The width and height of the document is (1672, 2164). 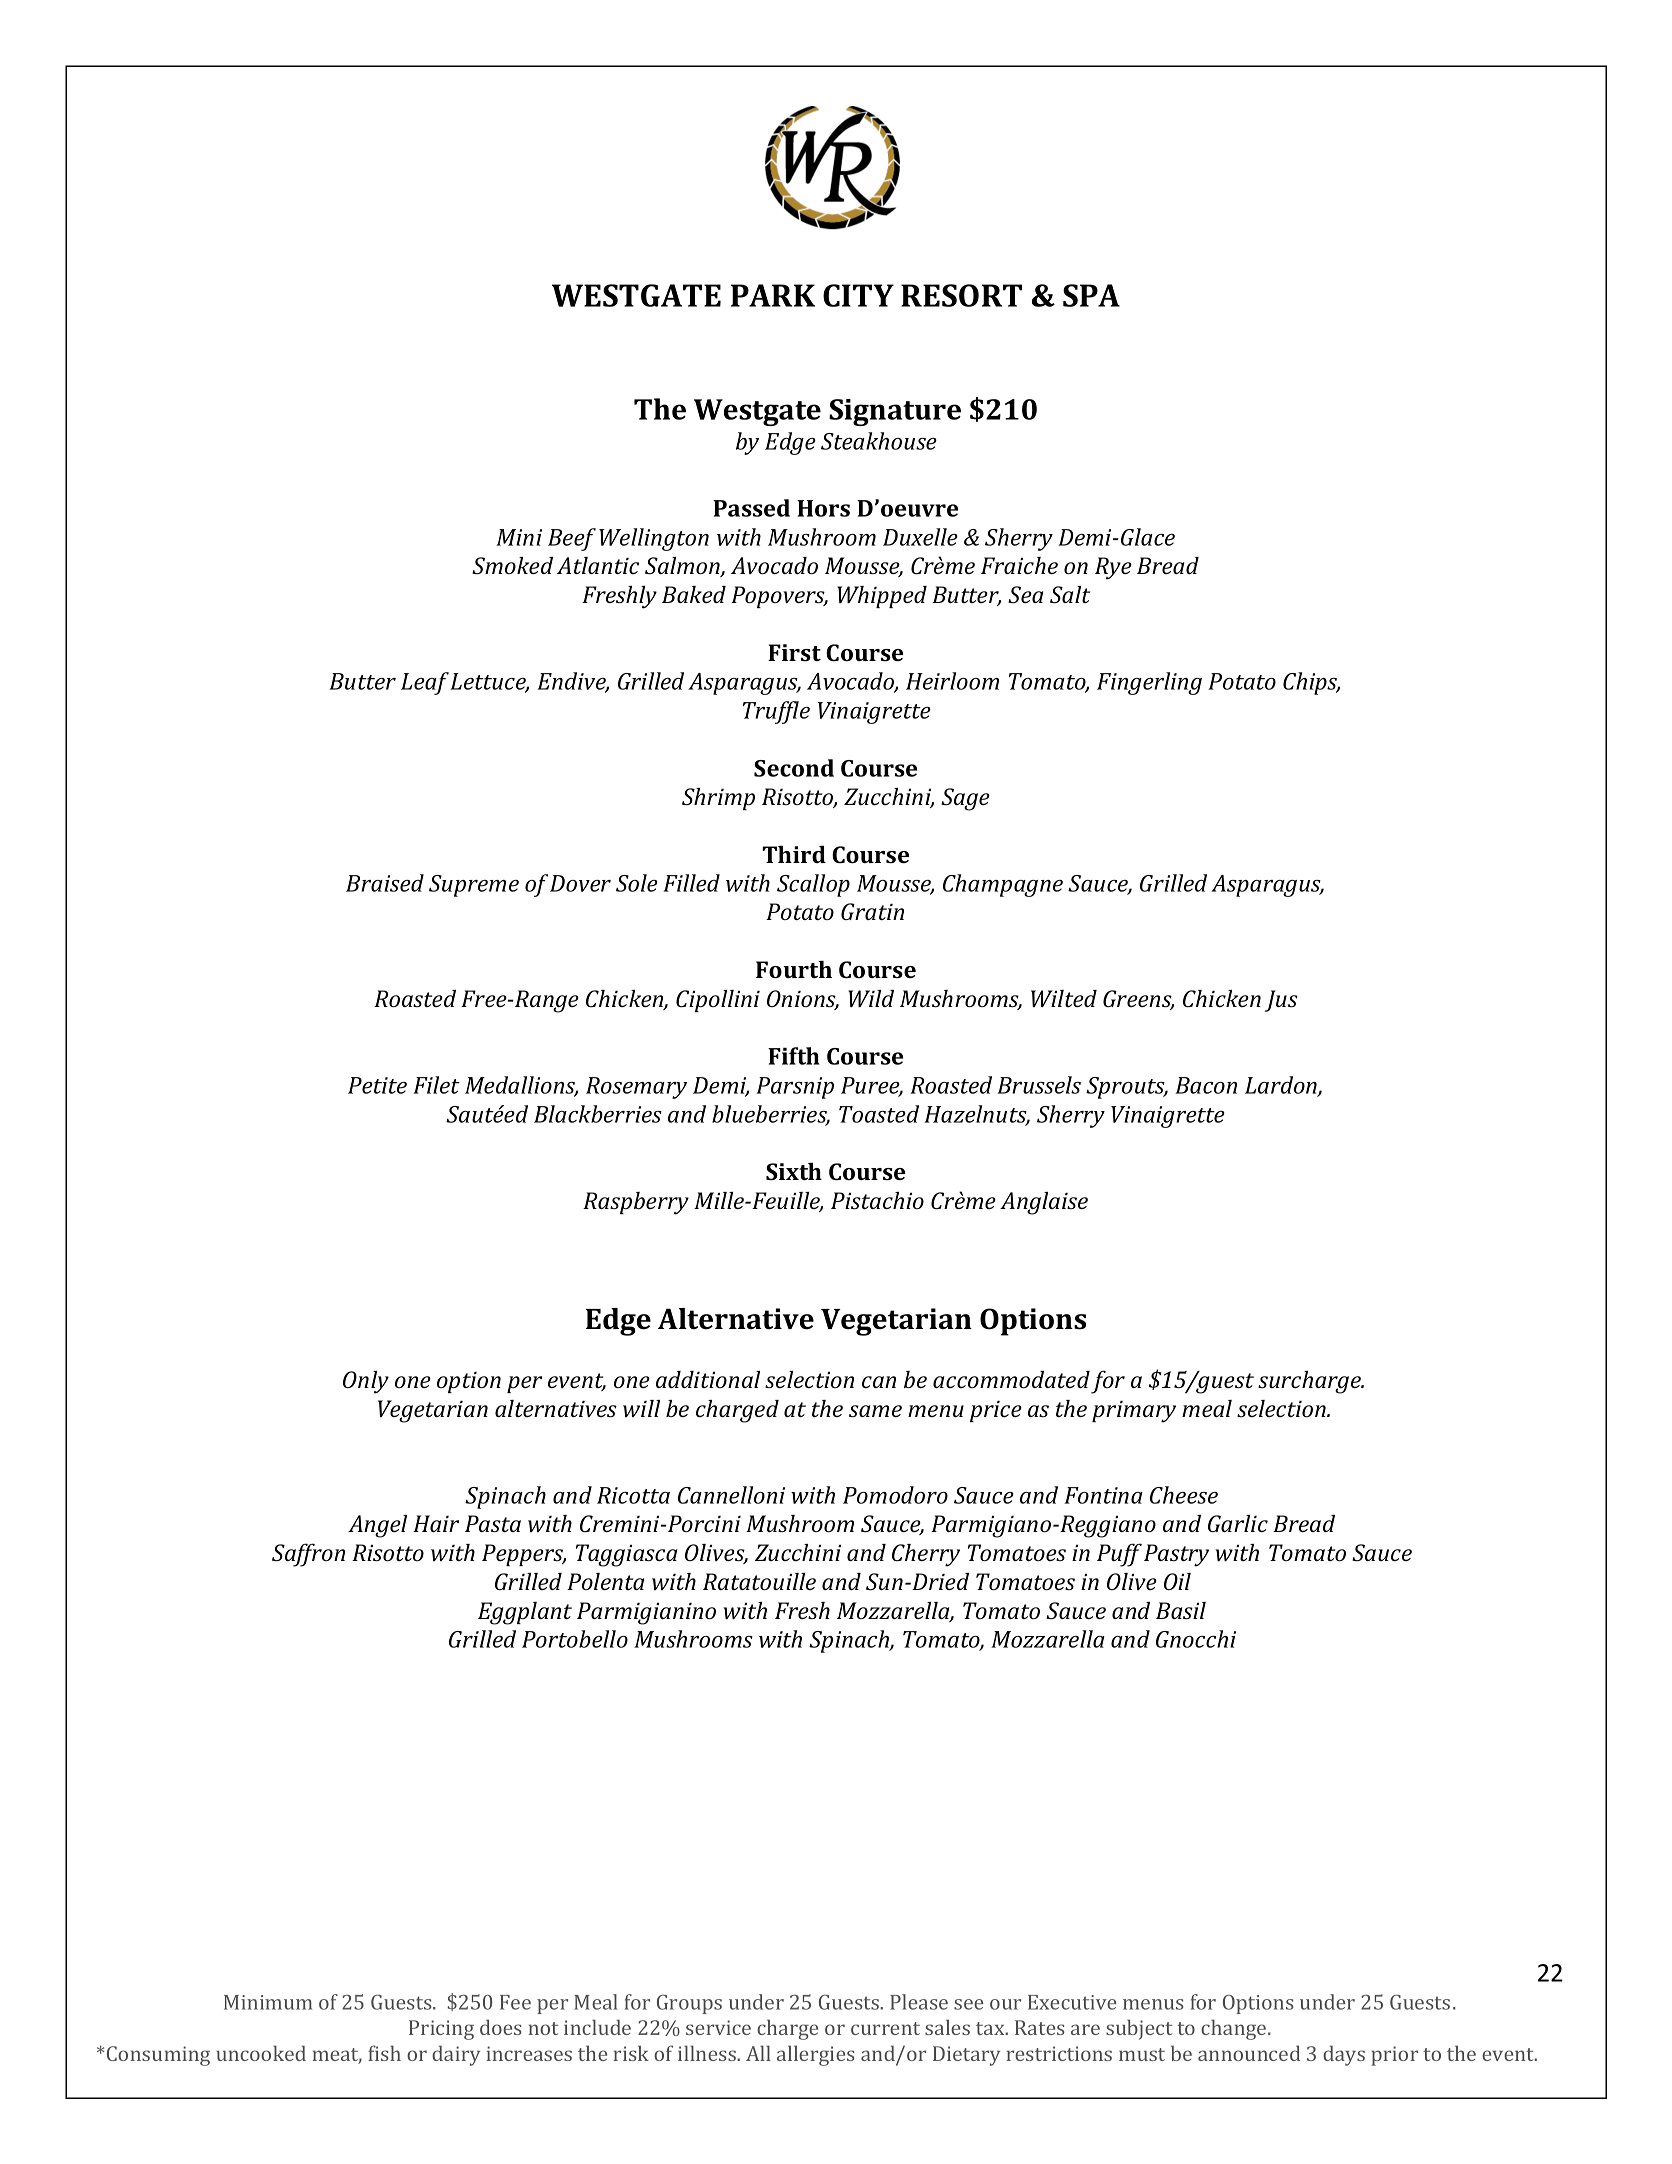 I want to click on uncooked, so click(x=261, y=2053).
